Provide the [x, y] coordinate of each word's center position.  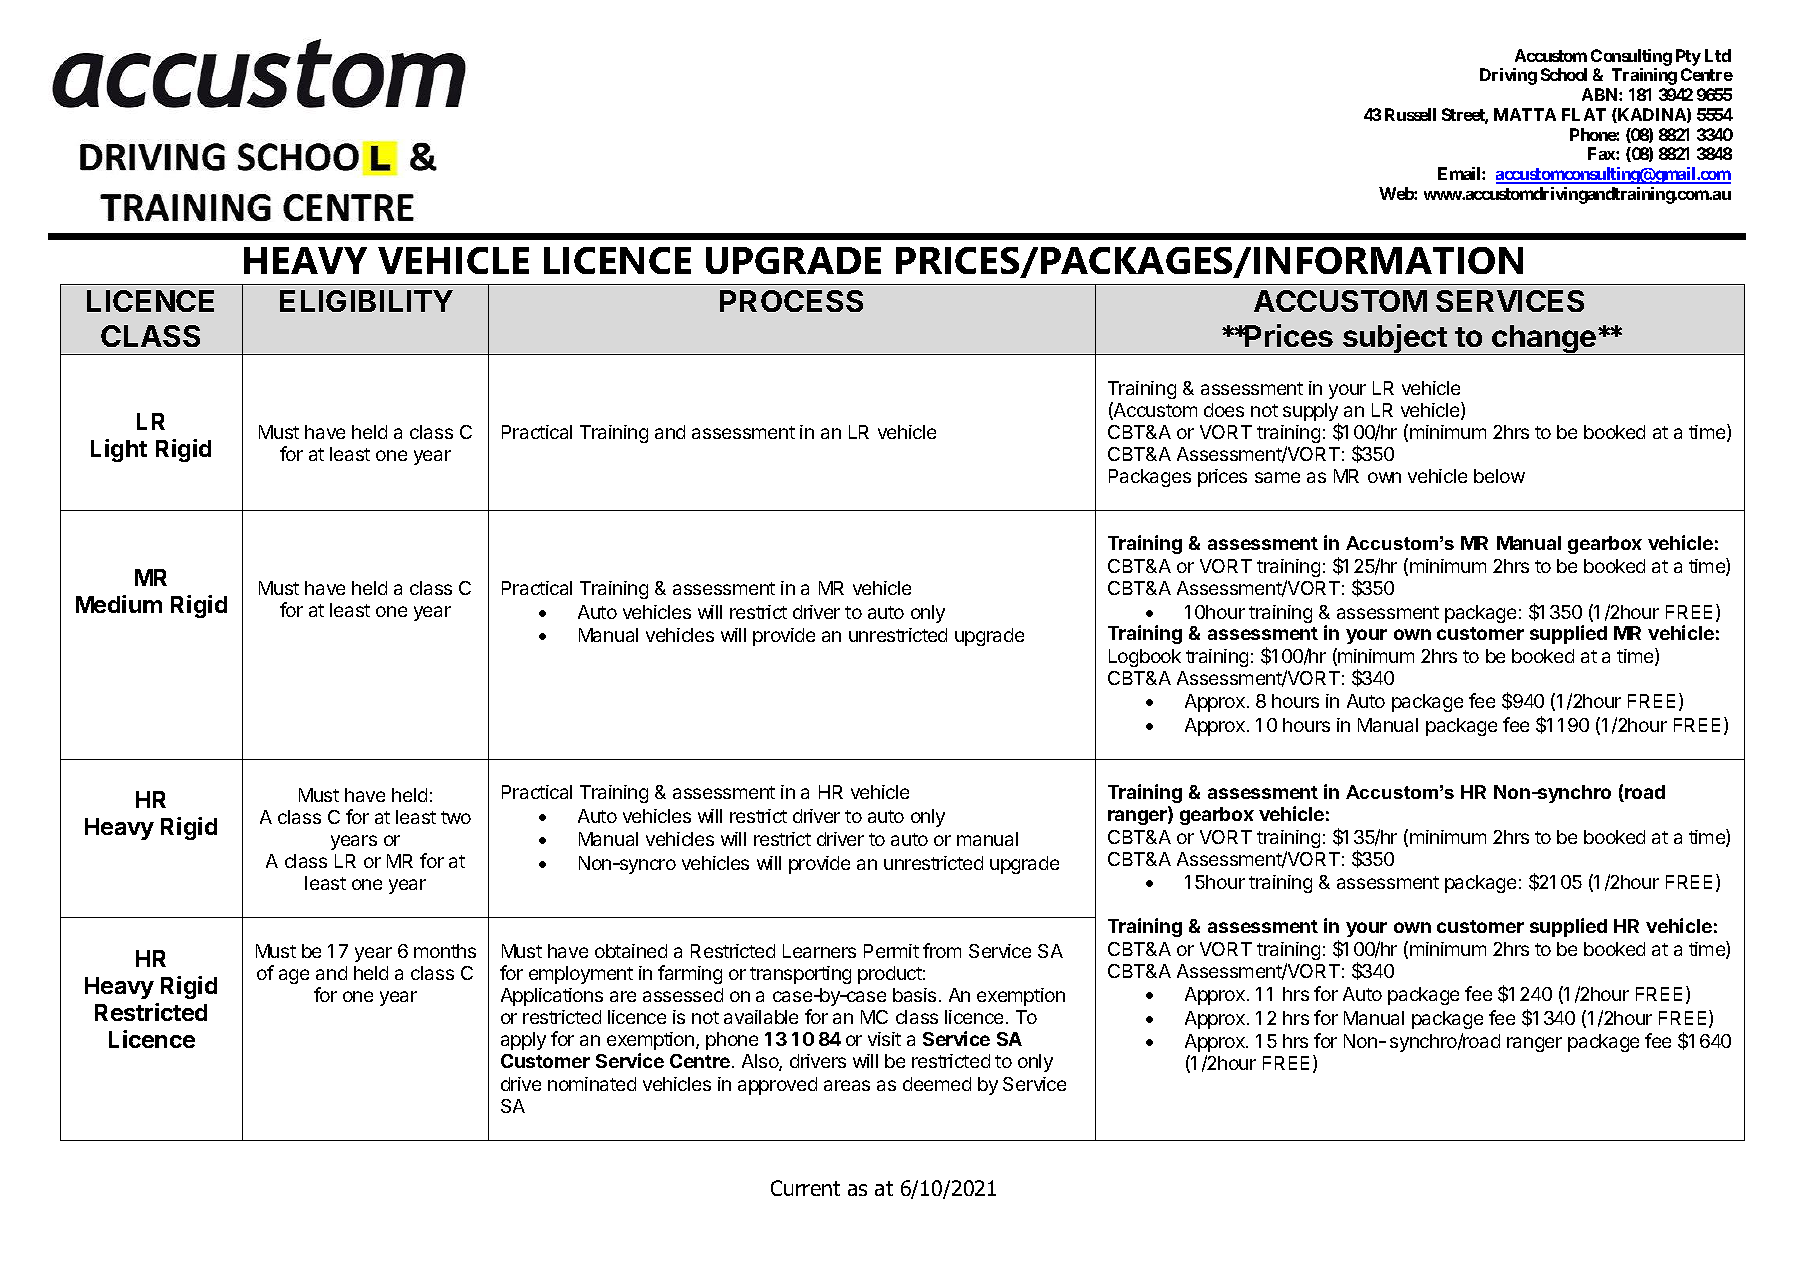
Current [805, 1188]
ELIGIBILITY [366, 301]
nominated [592, 1084]
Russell [1410, 114]
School [1564, 74]
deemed [937, 1084]
